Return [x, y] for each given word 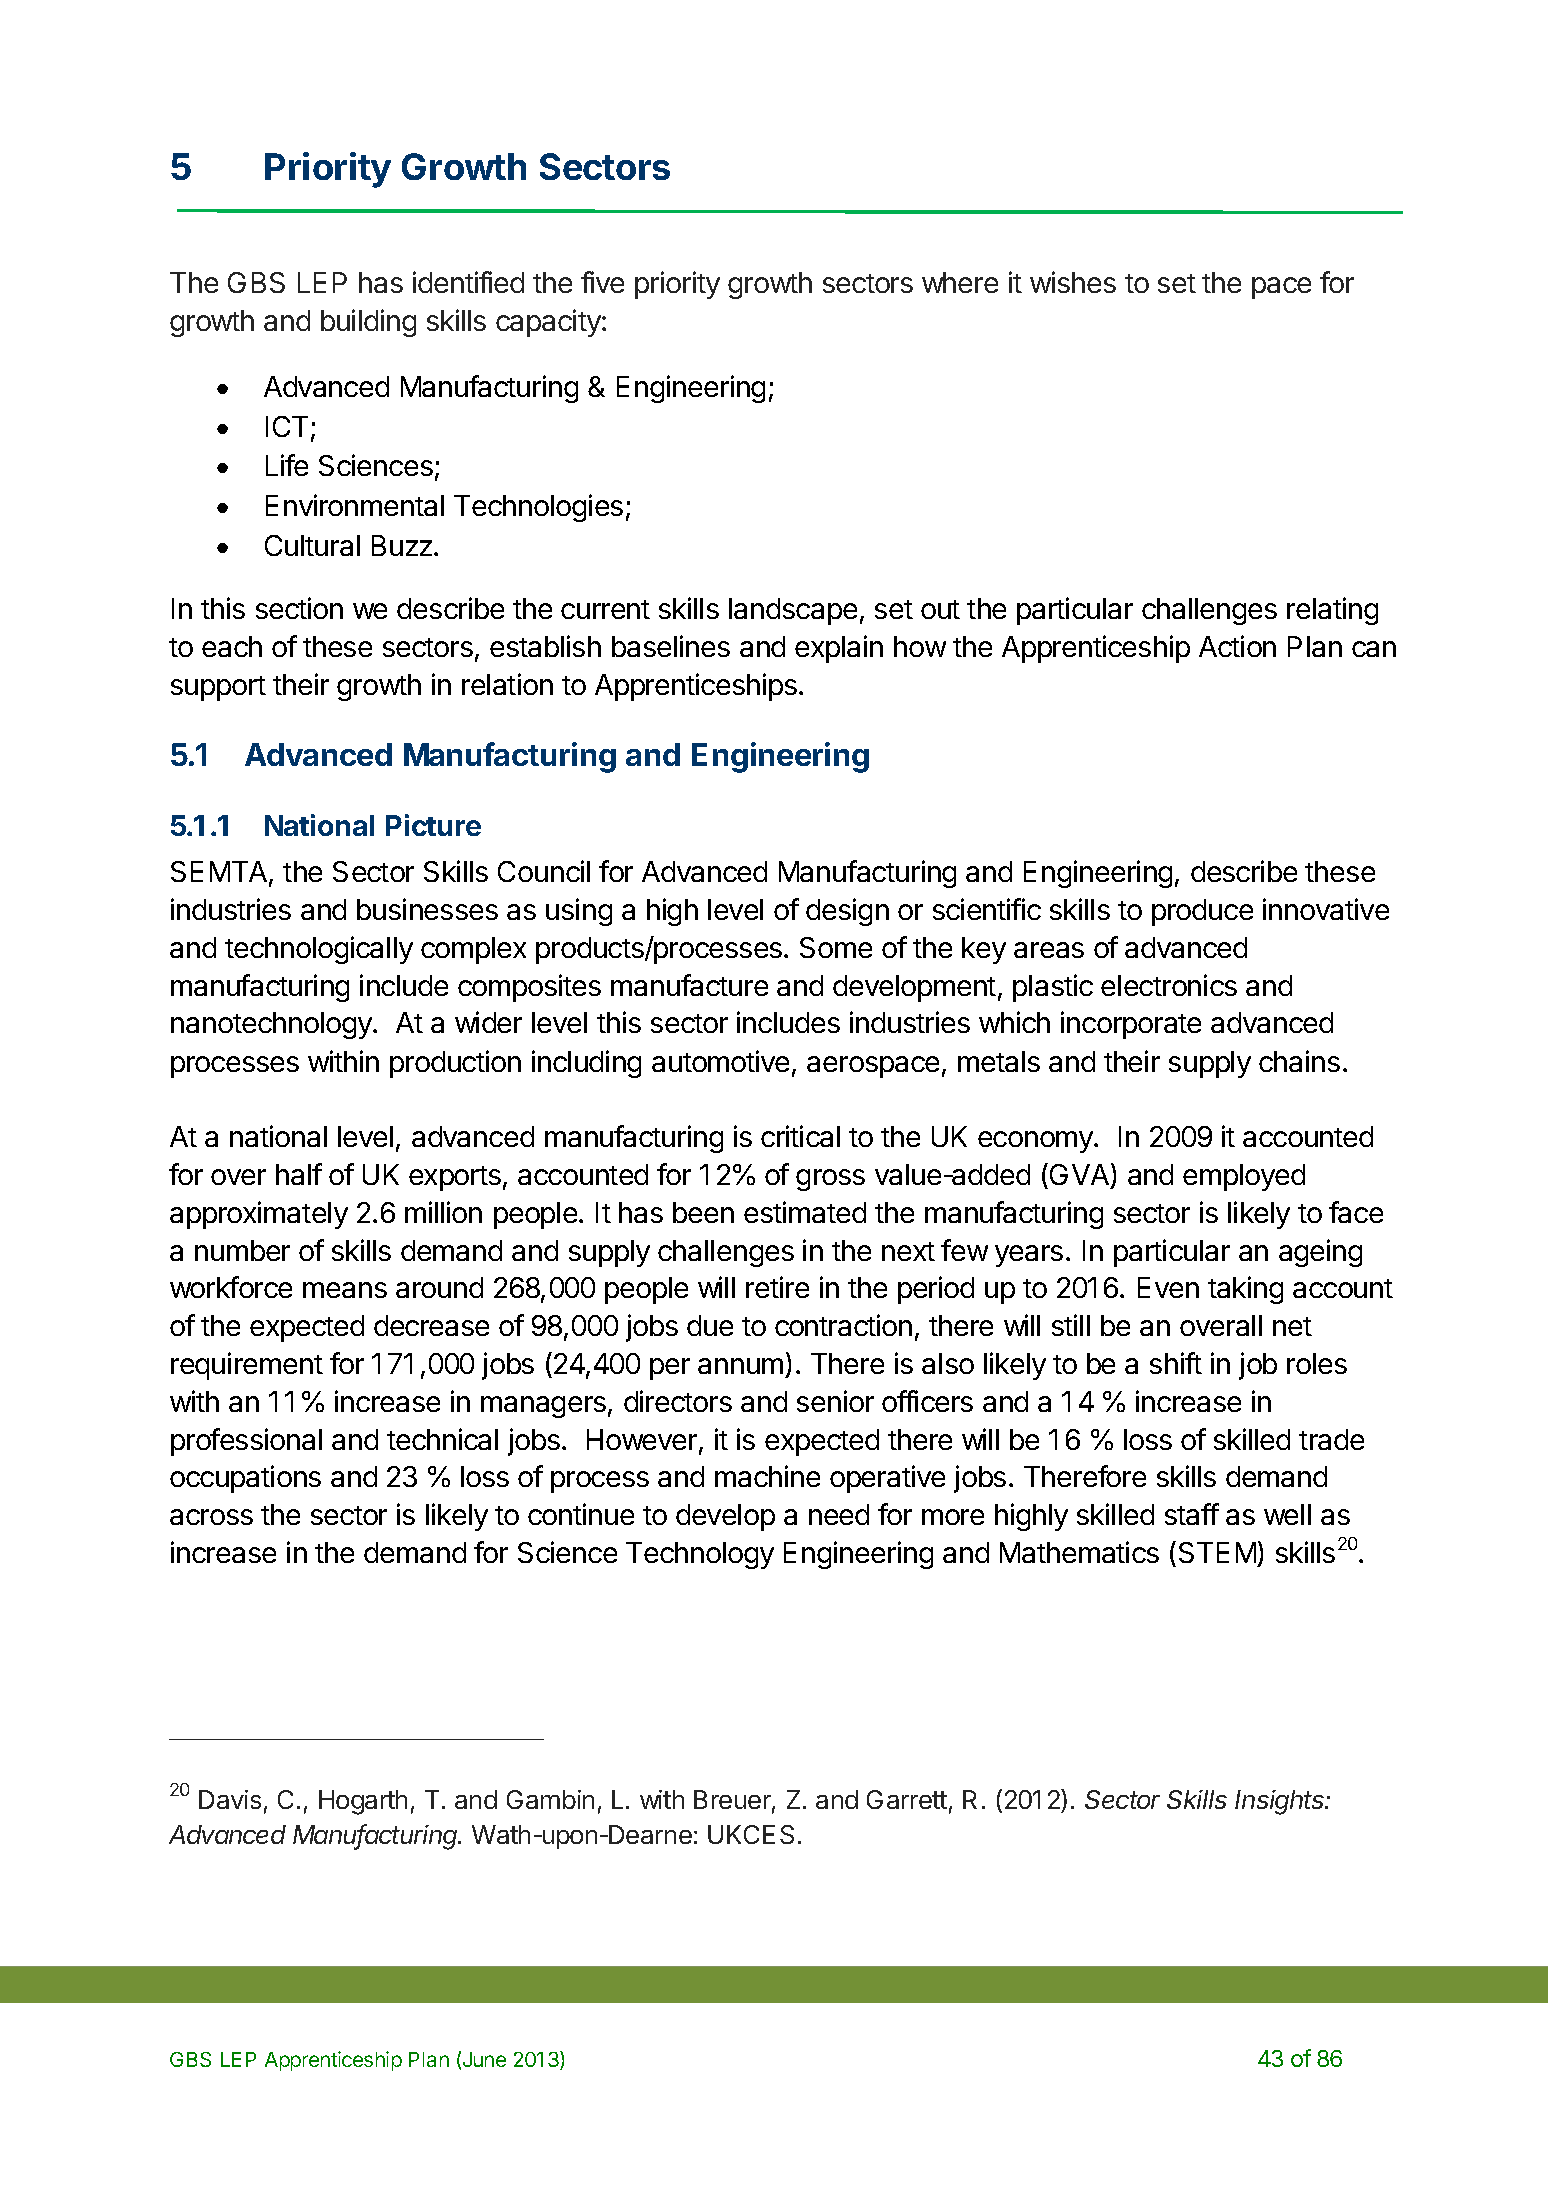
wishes [1073, 282]
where [960, 282]
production [455, 1064]
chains [1299, 1061]
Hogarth [363, 1802]
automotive [720, 1061]
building [368, 323]
